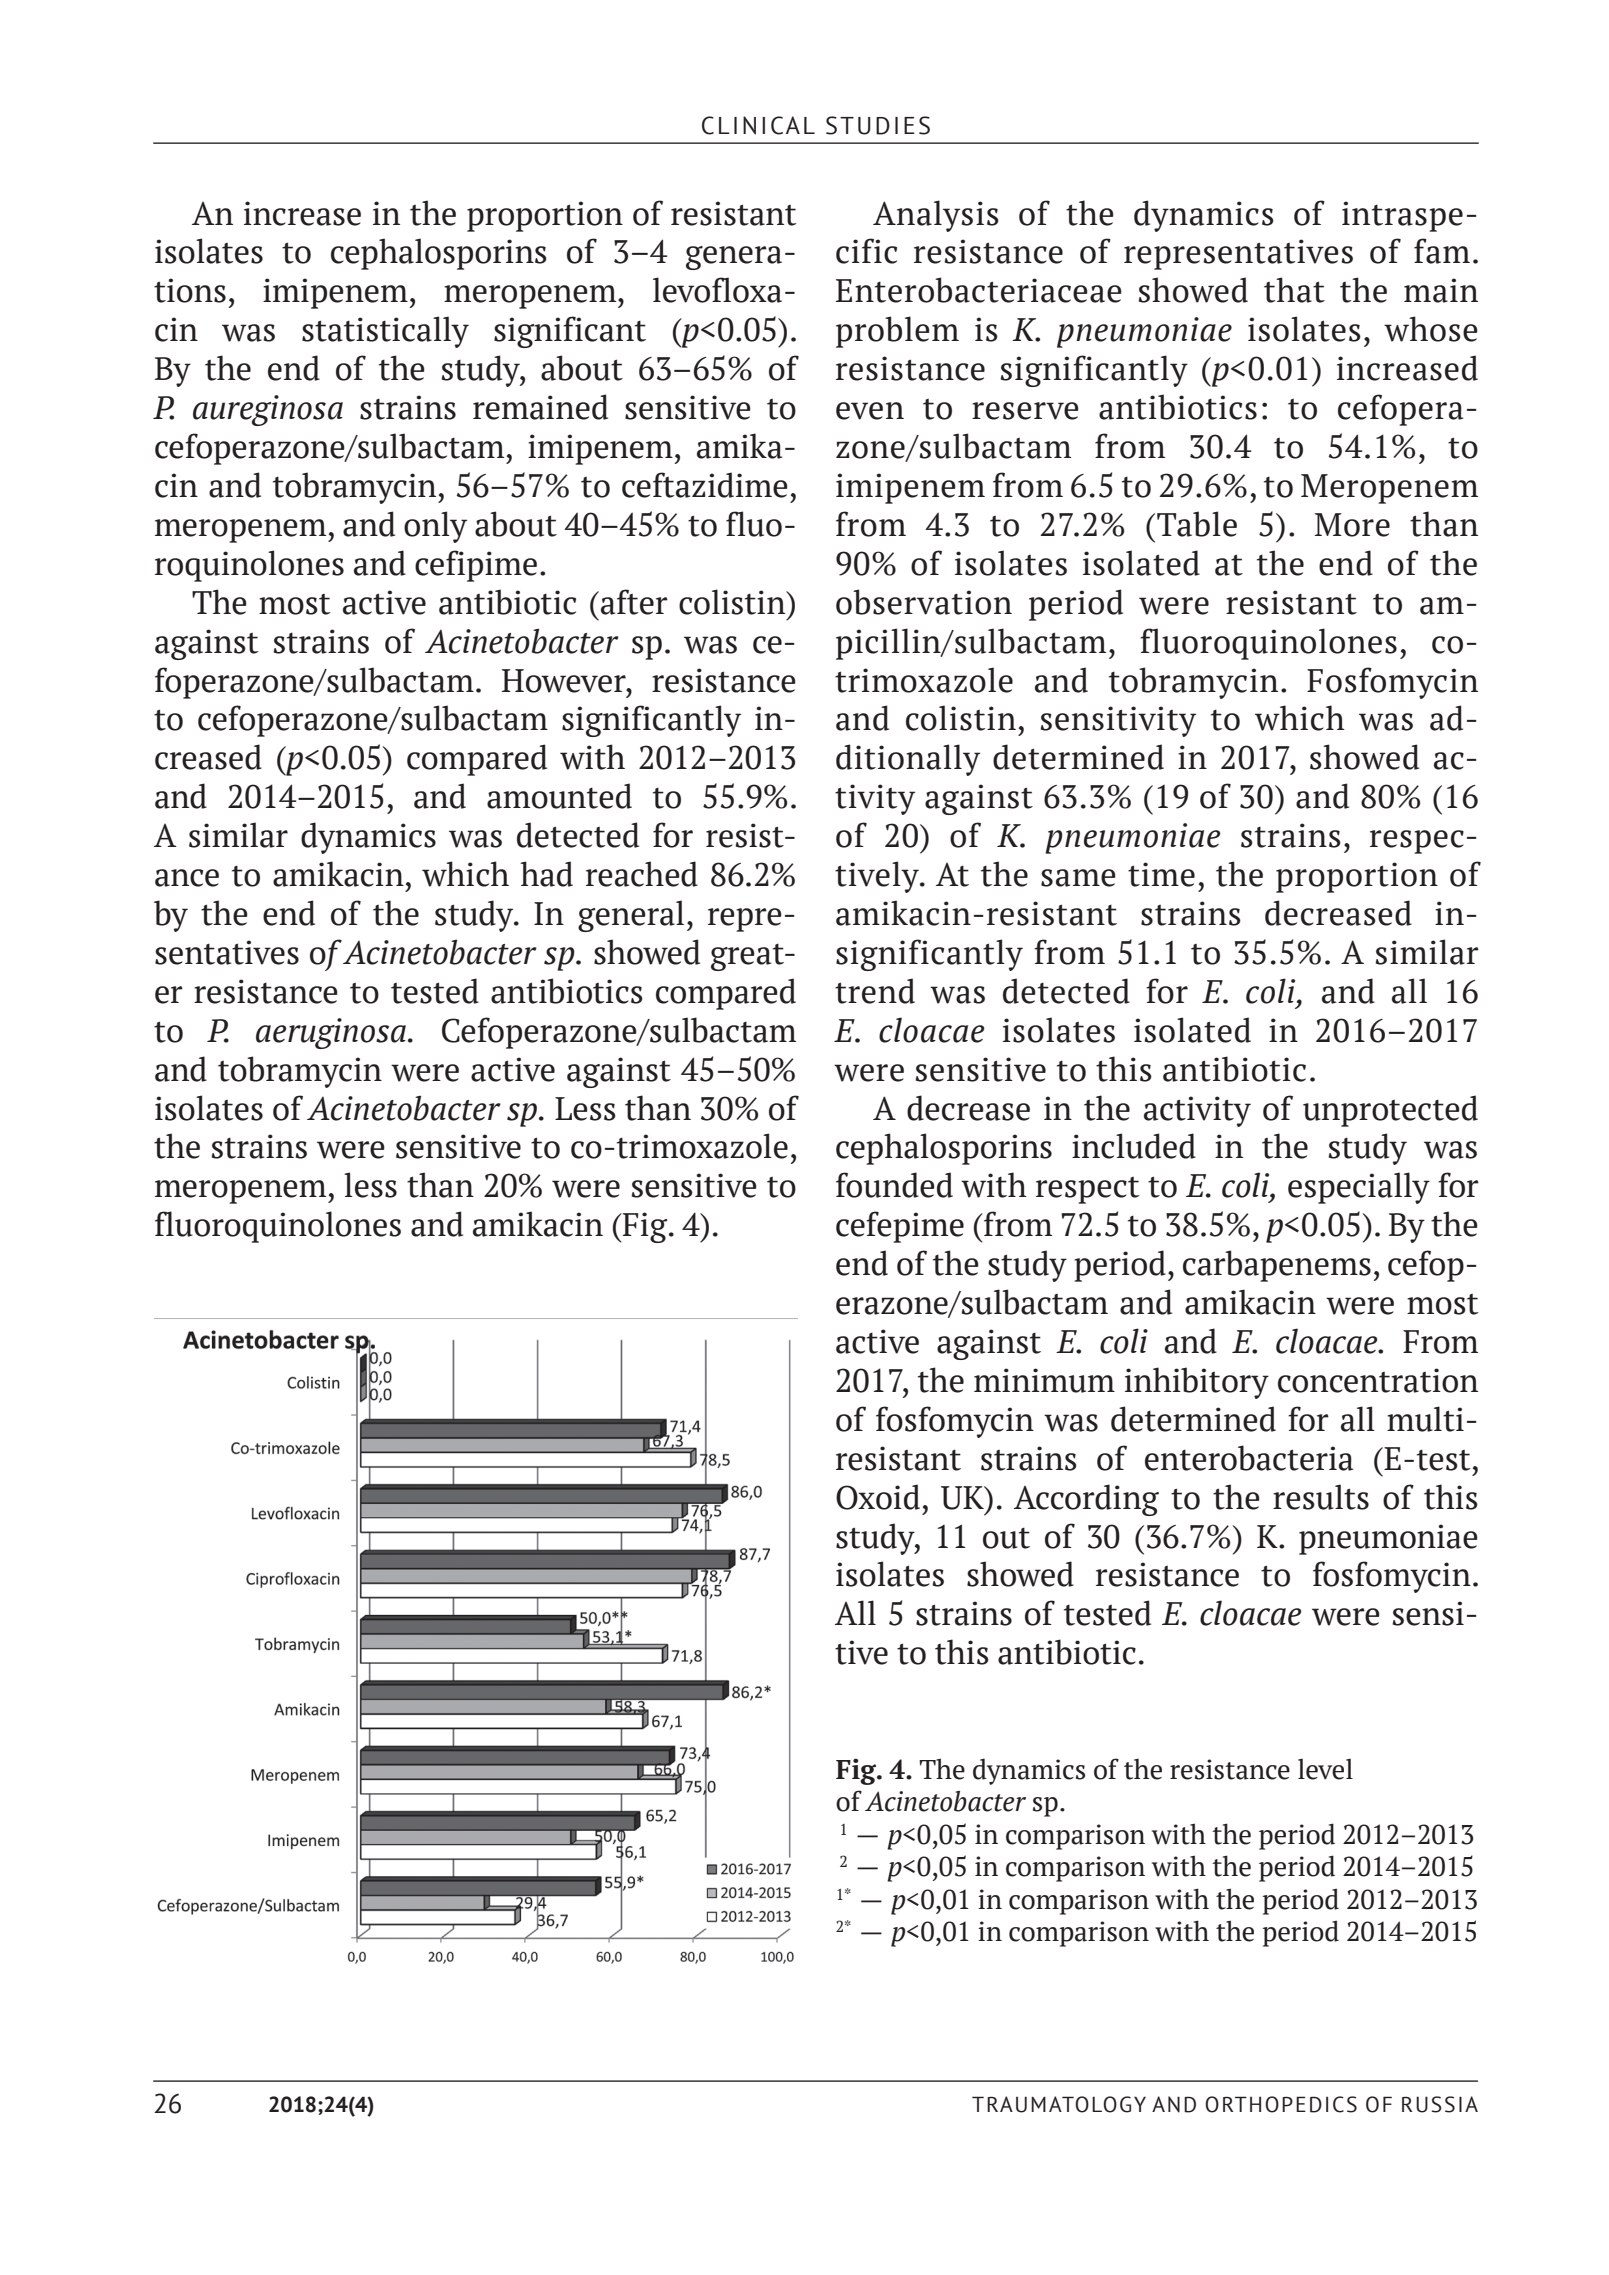 The width and height of the document is (1609, 2275). I want to click on More, so click(1352, 525).
